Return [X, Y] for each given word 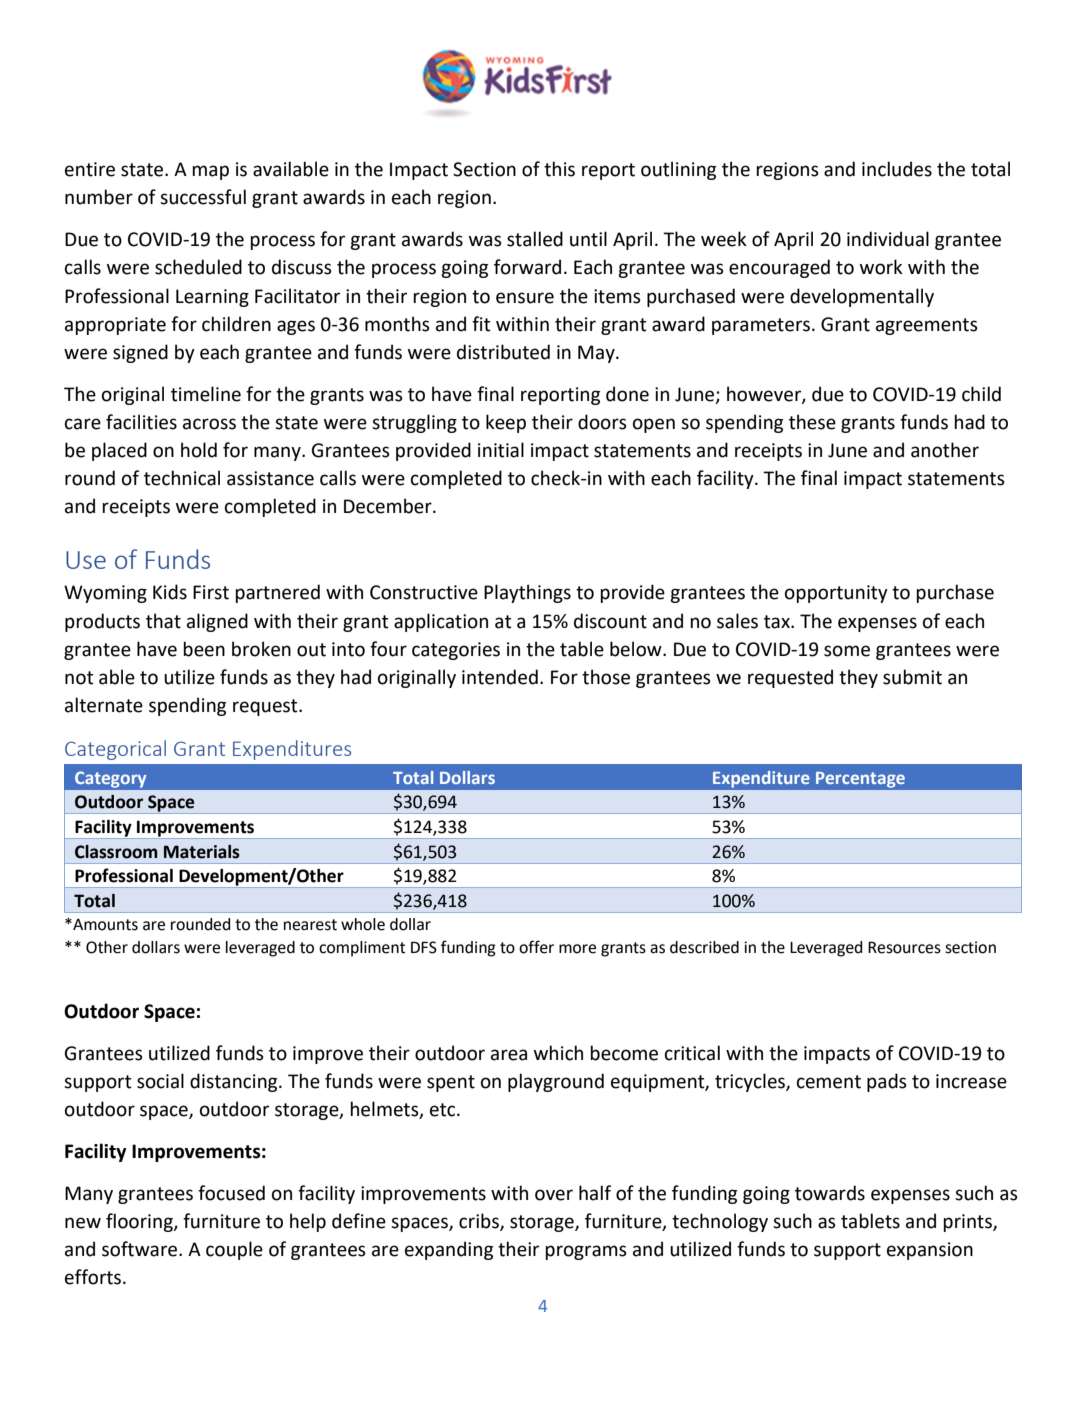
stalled [535, 239]
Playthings [527, 593]
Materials [202, 852]
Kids [170, 592]
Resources [904, 947]
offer [536, 947]
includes [897, 169]
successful [203, 197]
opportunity [836, 594]
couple [234, 1250]
